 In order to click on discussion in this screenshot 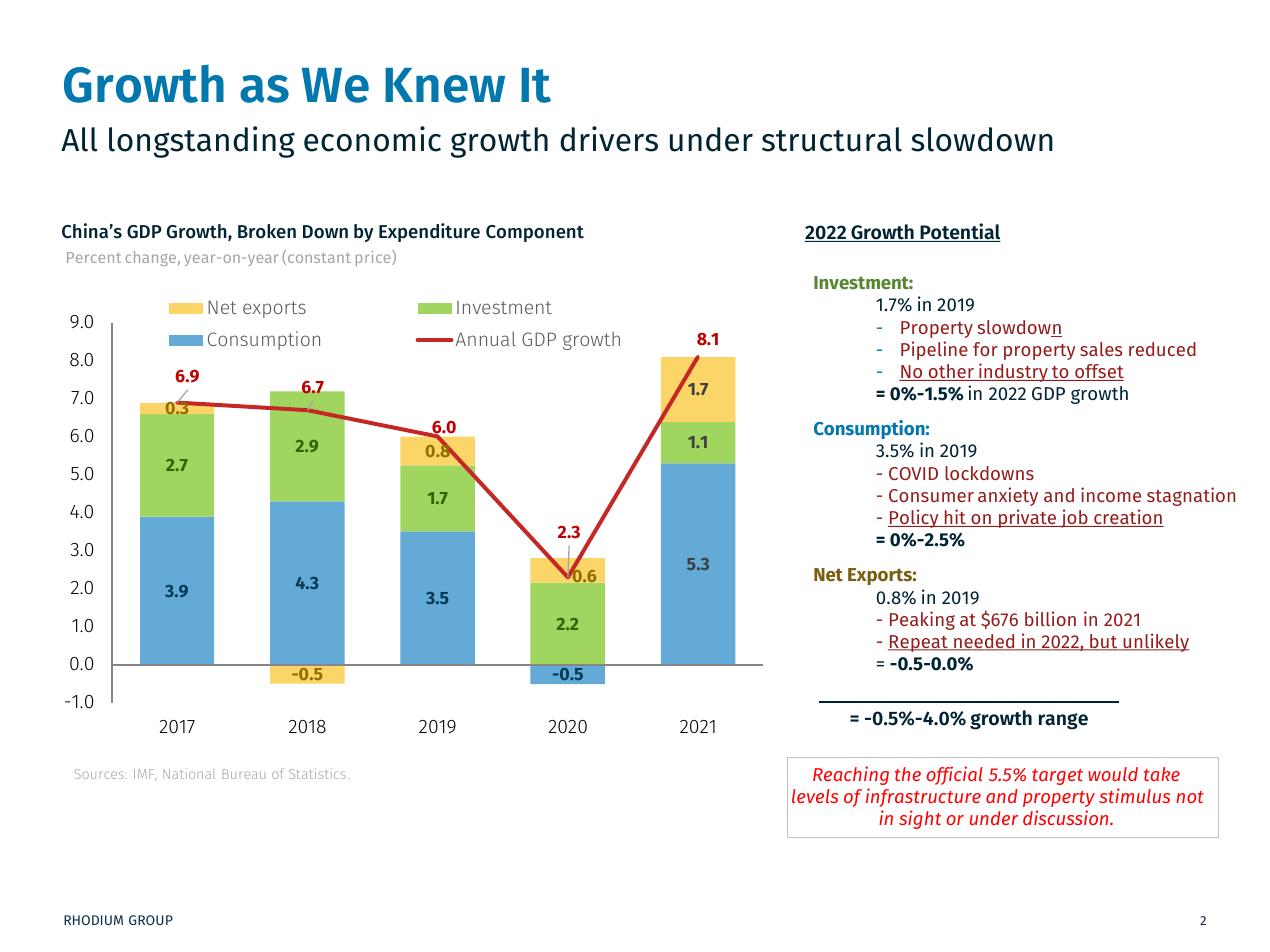, I will do `click(1067, 817)`.
